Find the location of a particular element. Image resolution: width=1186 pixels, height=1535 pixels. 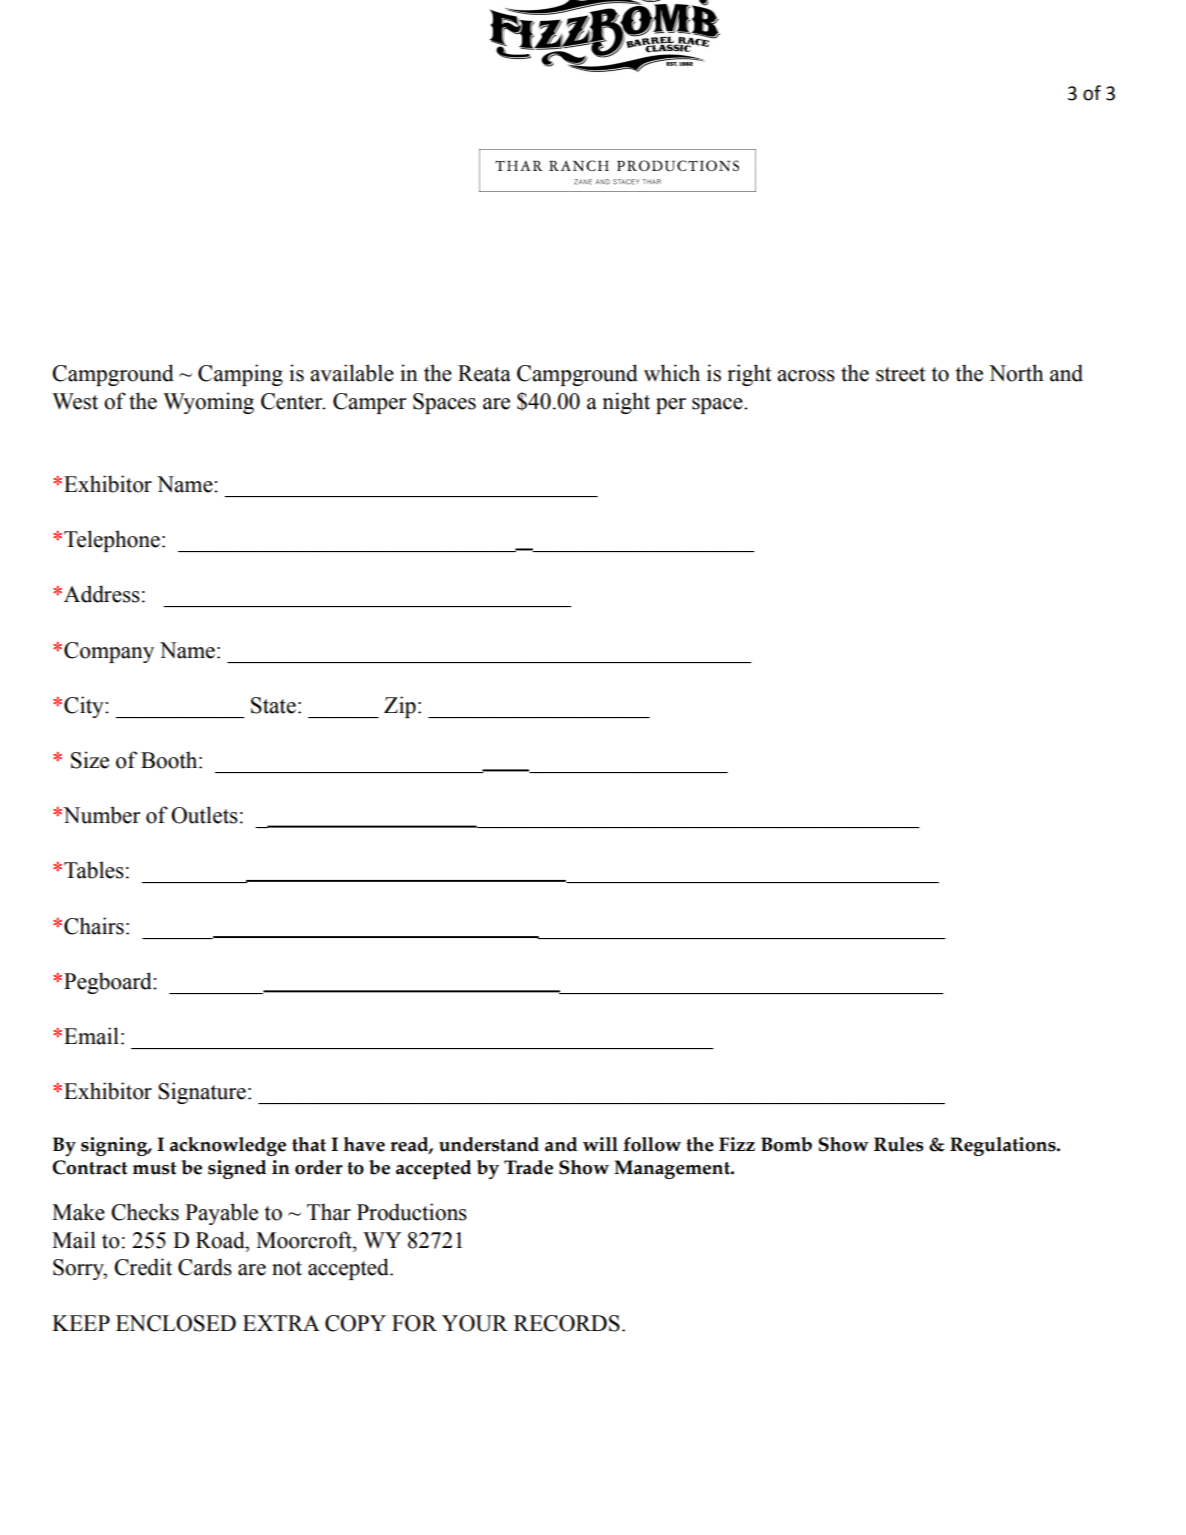

street is located at coordinates (901, 374).
